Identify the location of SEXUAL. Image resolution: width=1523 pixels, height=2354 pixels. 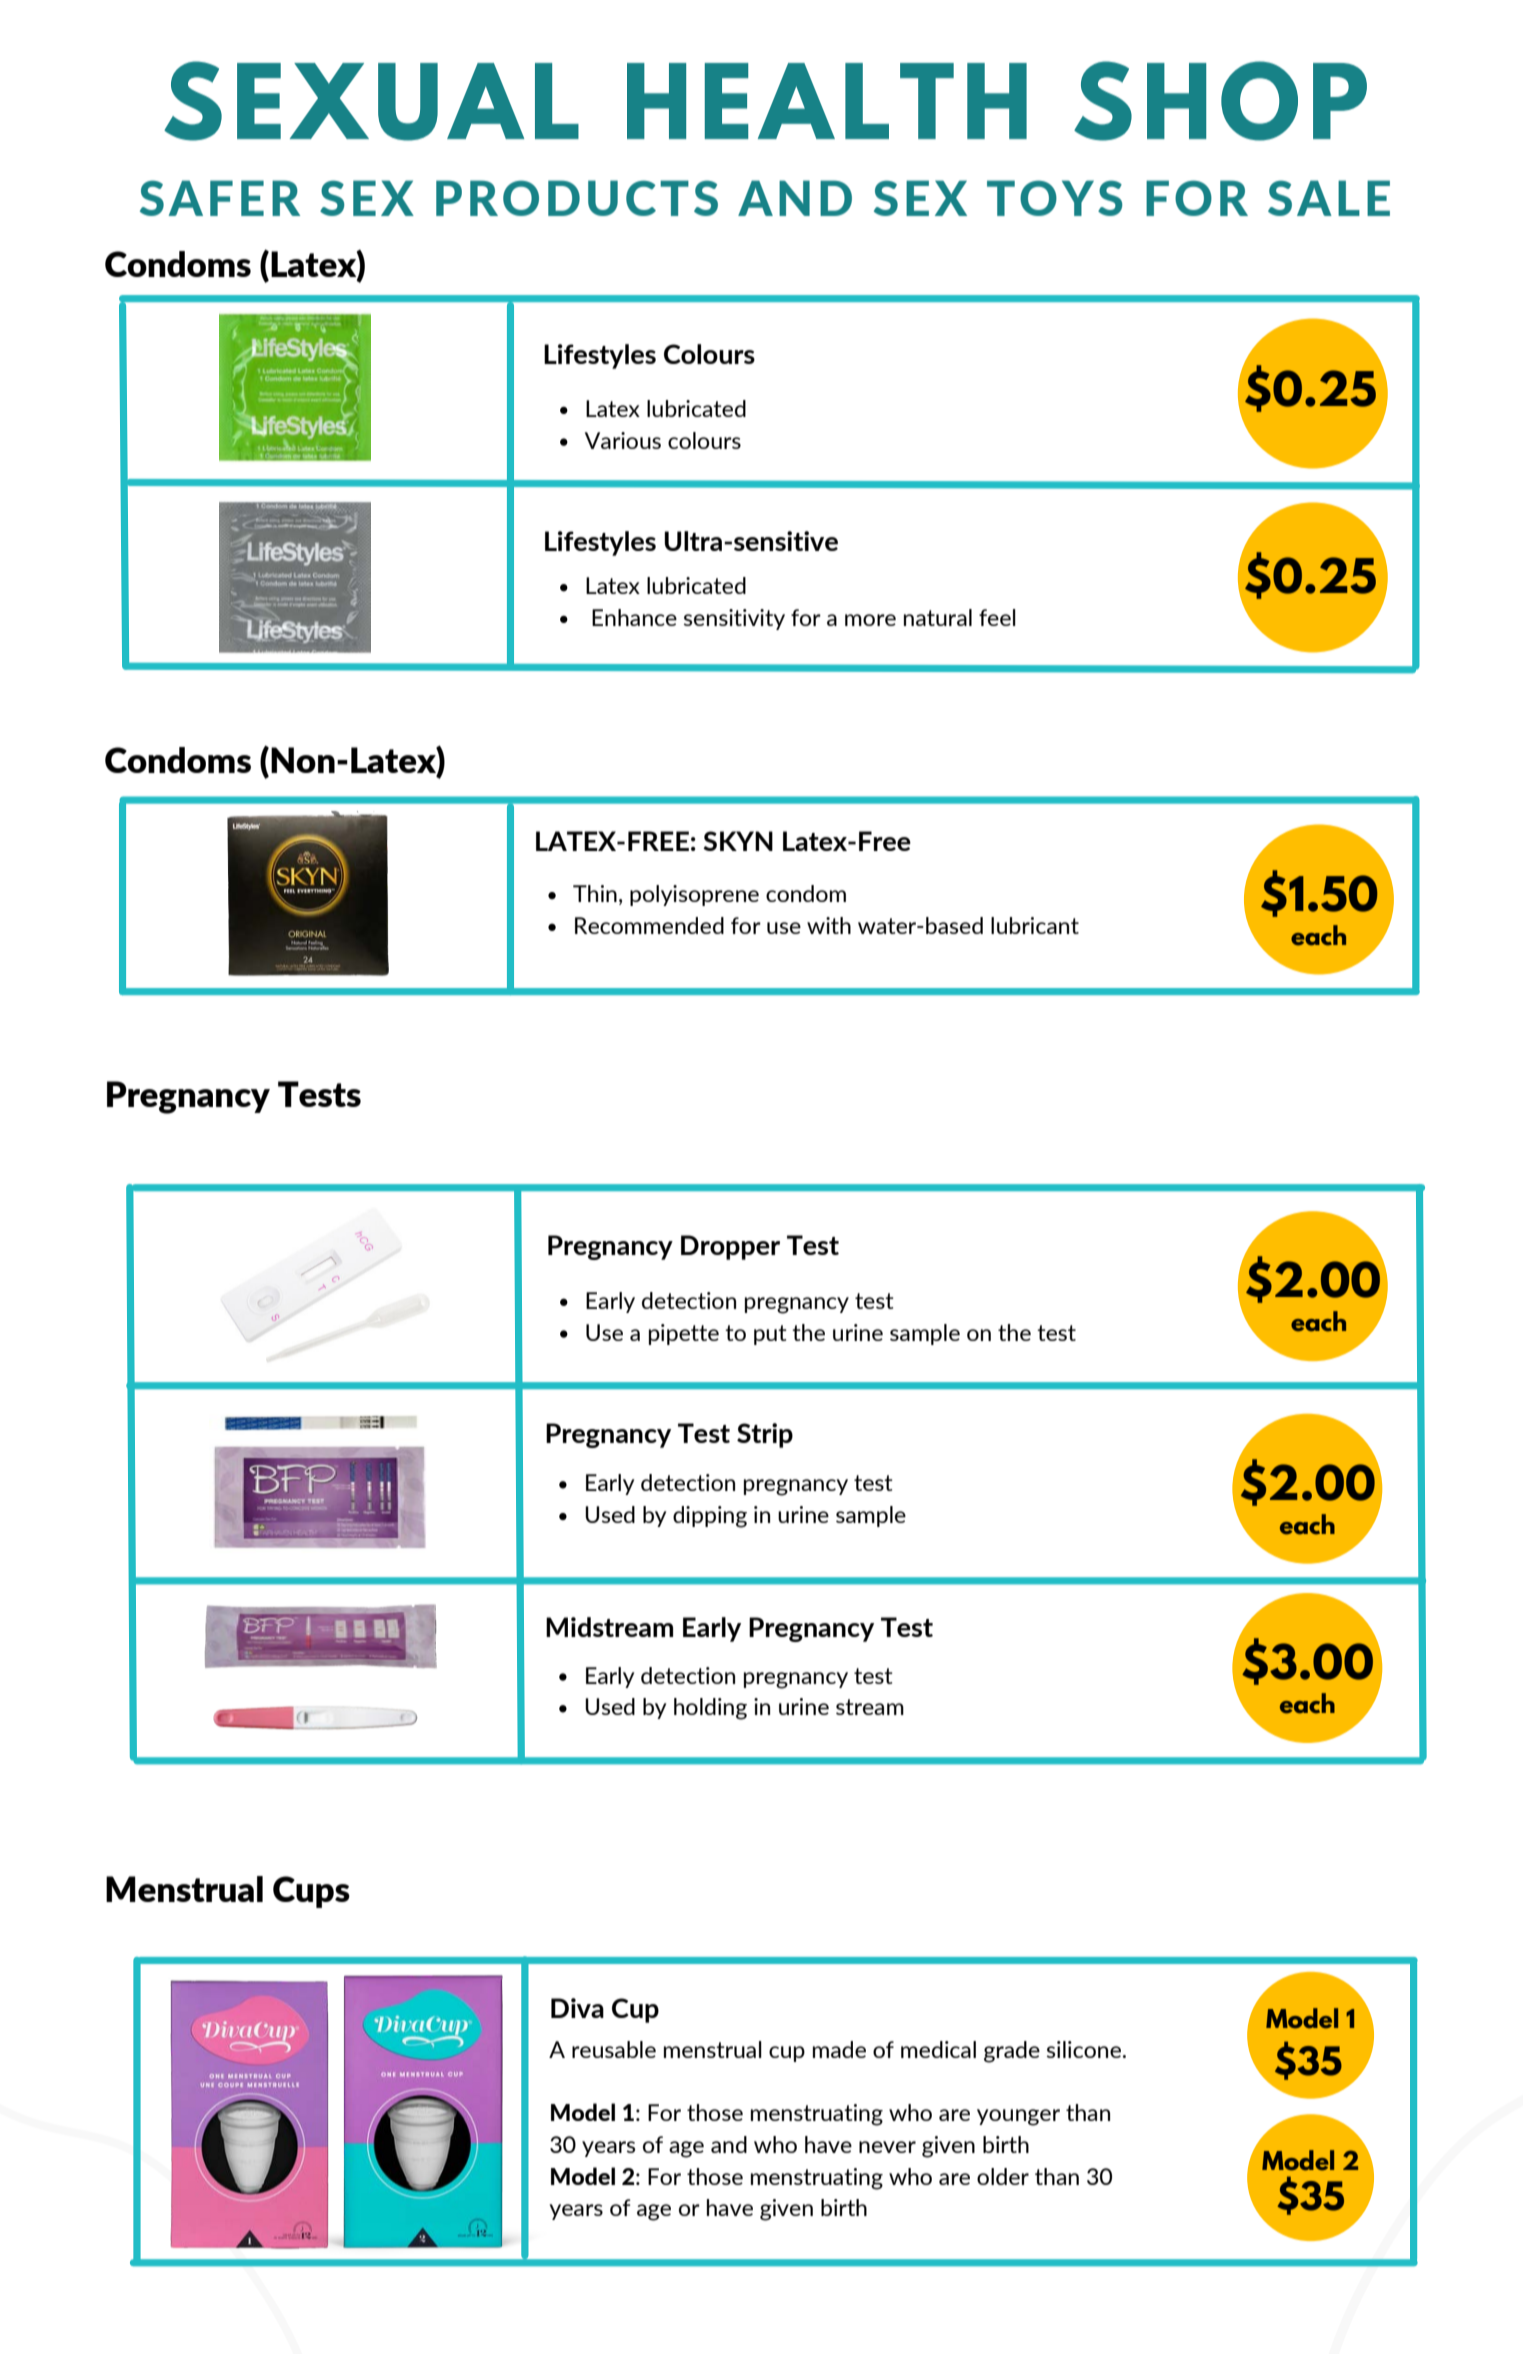
(371, 101).
